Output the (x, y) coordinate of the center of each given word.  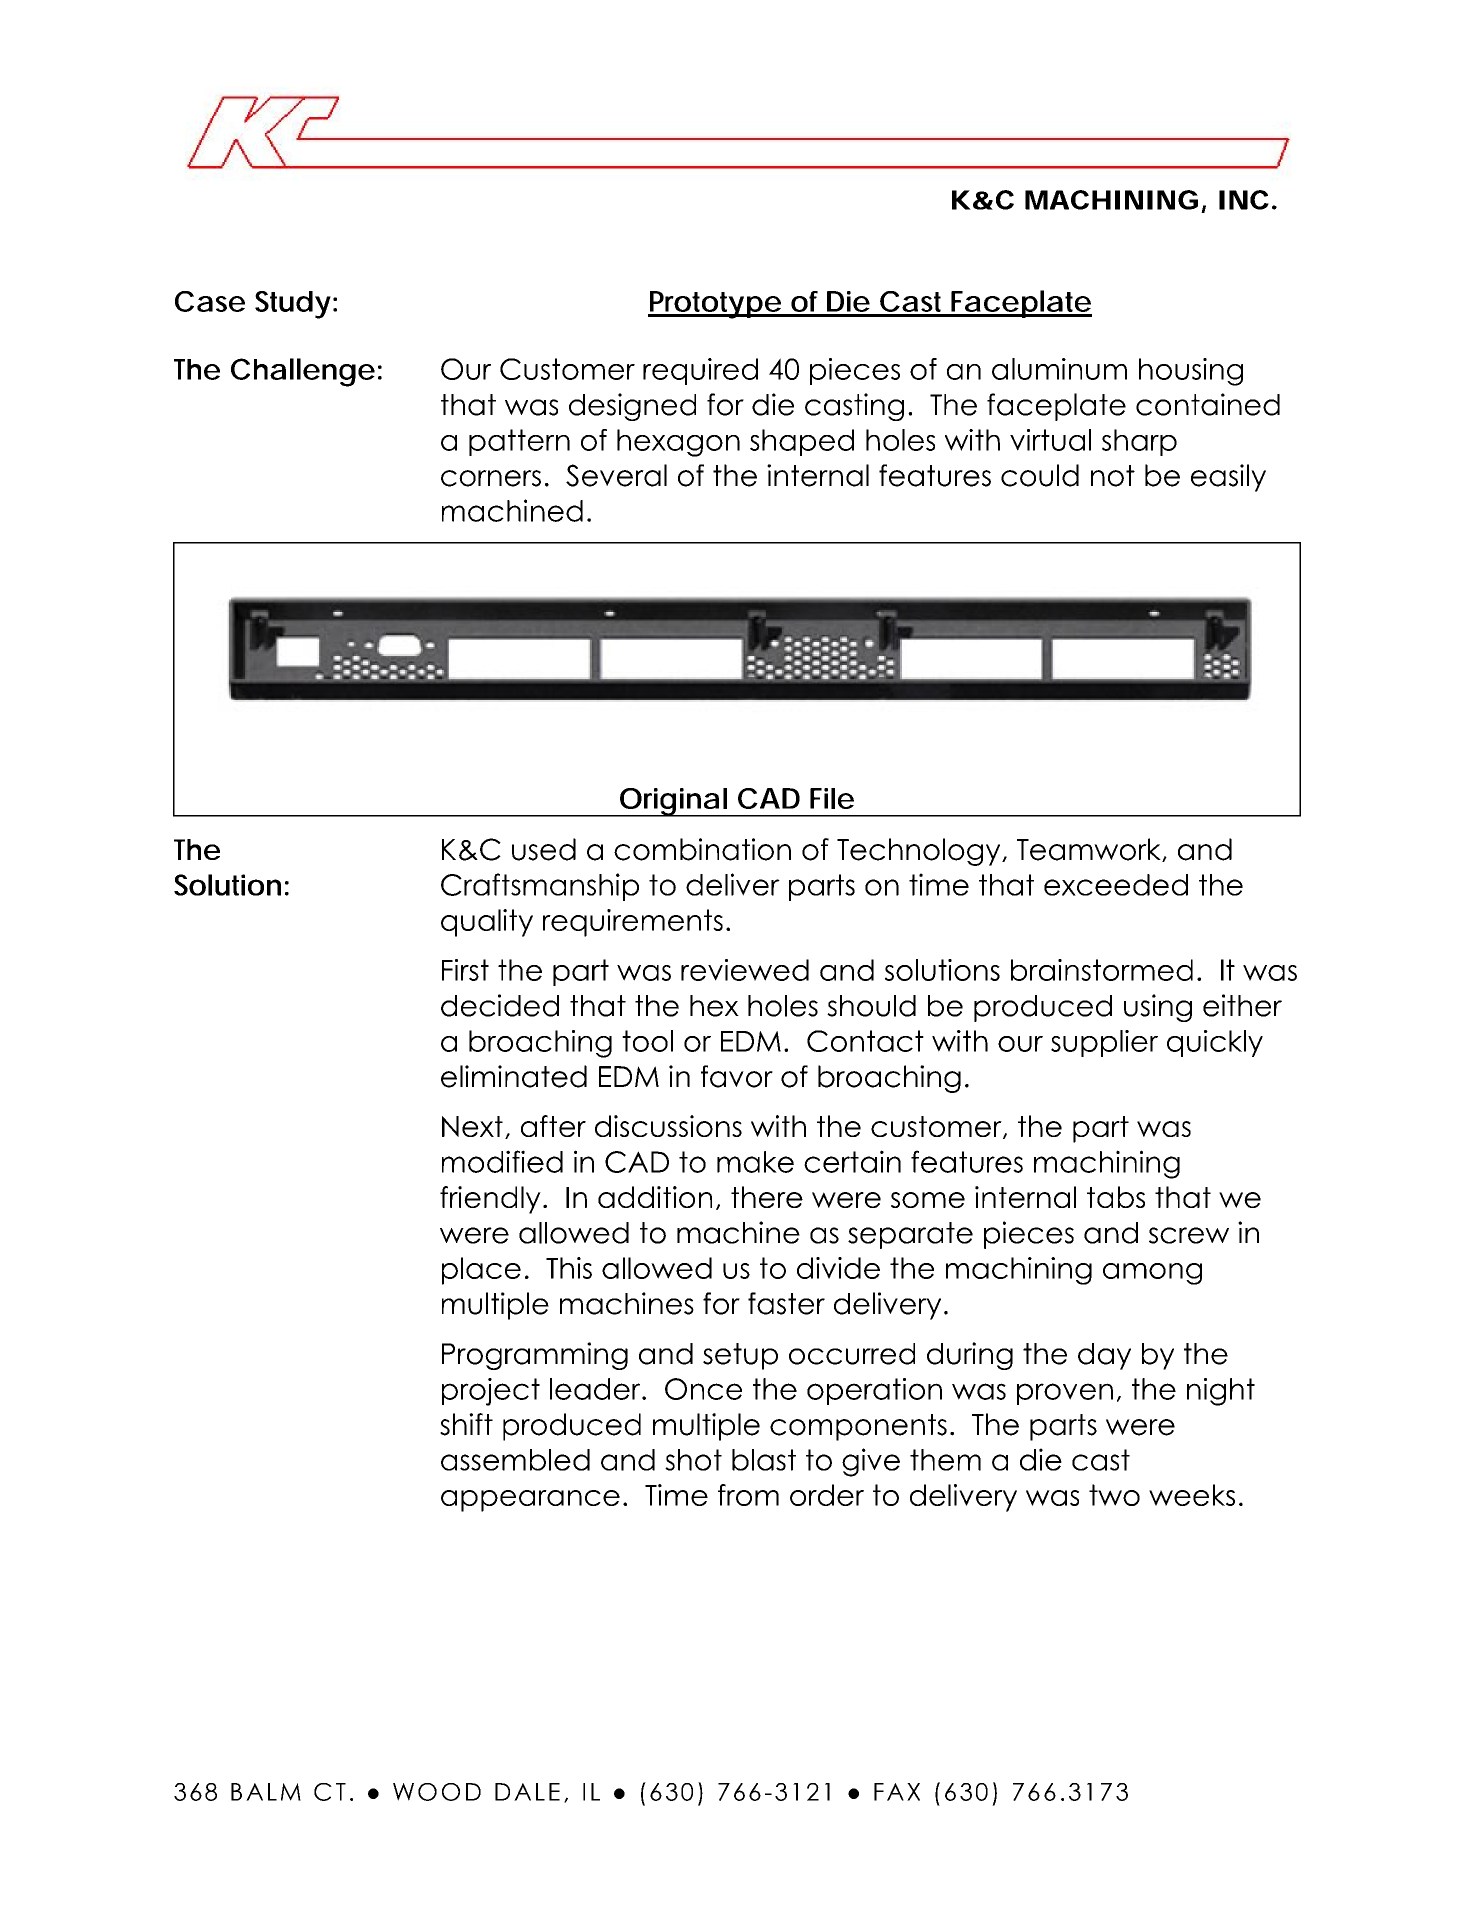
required (700, 371)
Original (673, 802)
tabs (1116, 1197)
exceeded (1116, 885)
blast (764, 1460)
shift (466, 1424)
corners (491, 478)
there (767, 1197)
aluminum (1059, 369)
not (1113, 476)
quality (487, 923)
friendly (490, 1200)
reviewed (745, 970)
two (1114, 1495)
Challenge (303, 372)
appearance (530, 1501)
